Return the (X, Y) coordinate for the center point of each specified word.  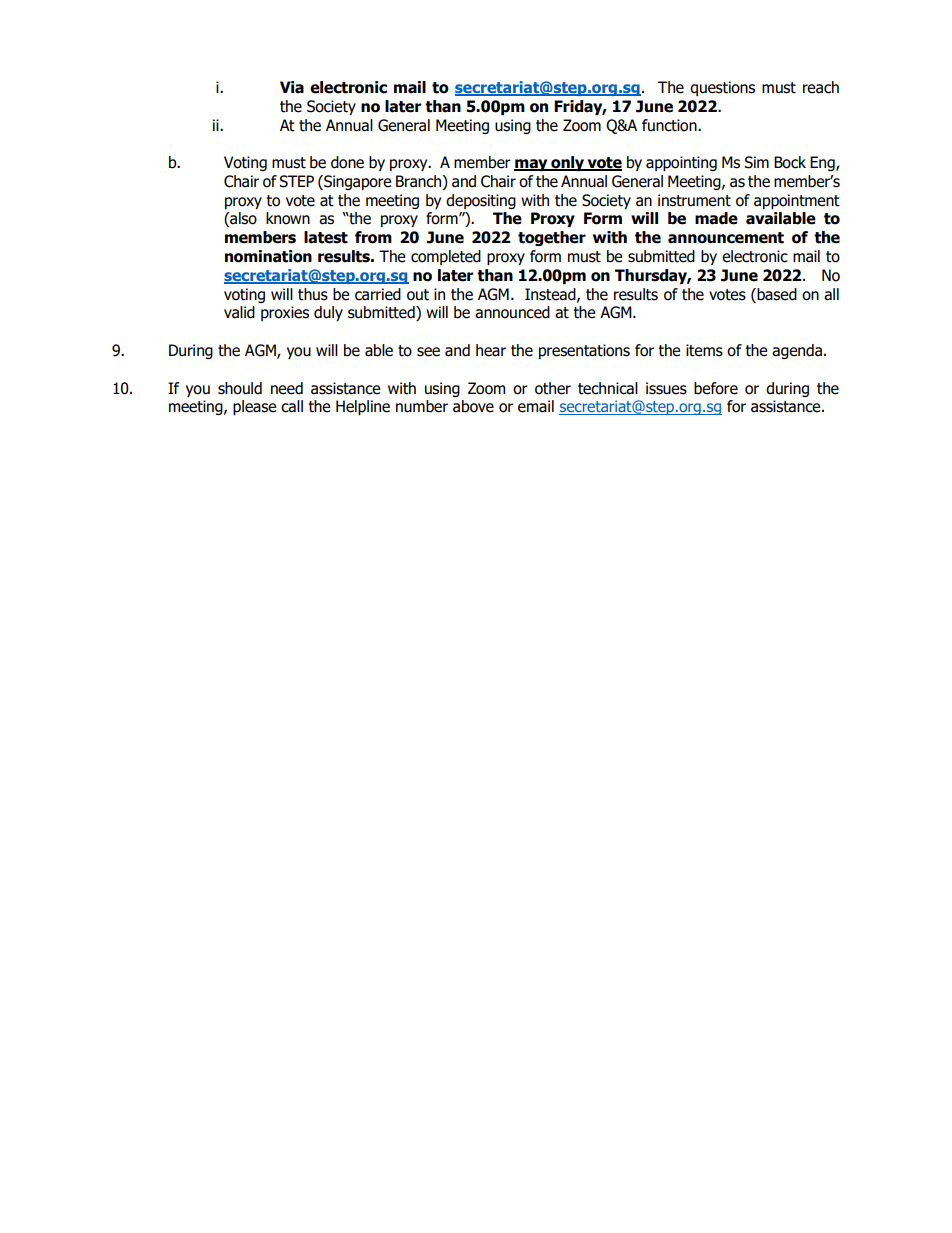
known (288, 218)
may (532, 165)
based (776, 294)
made (716, 218)
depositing (481, 201)
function (670, 125)
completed (446, 257)
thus (313, 294)
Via (292, 87)
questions (722, 88)
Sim (756, 162)
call (292, 406)
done (347, 162)
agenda (797, 351)
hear (491, 350)
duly (328, 313)
